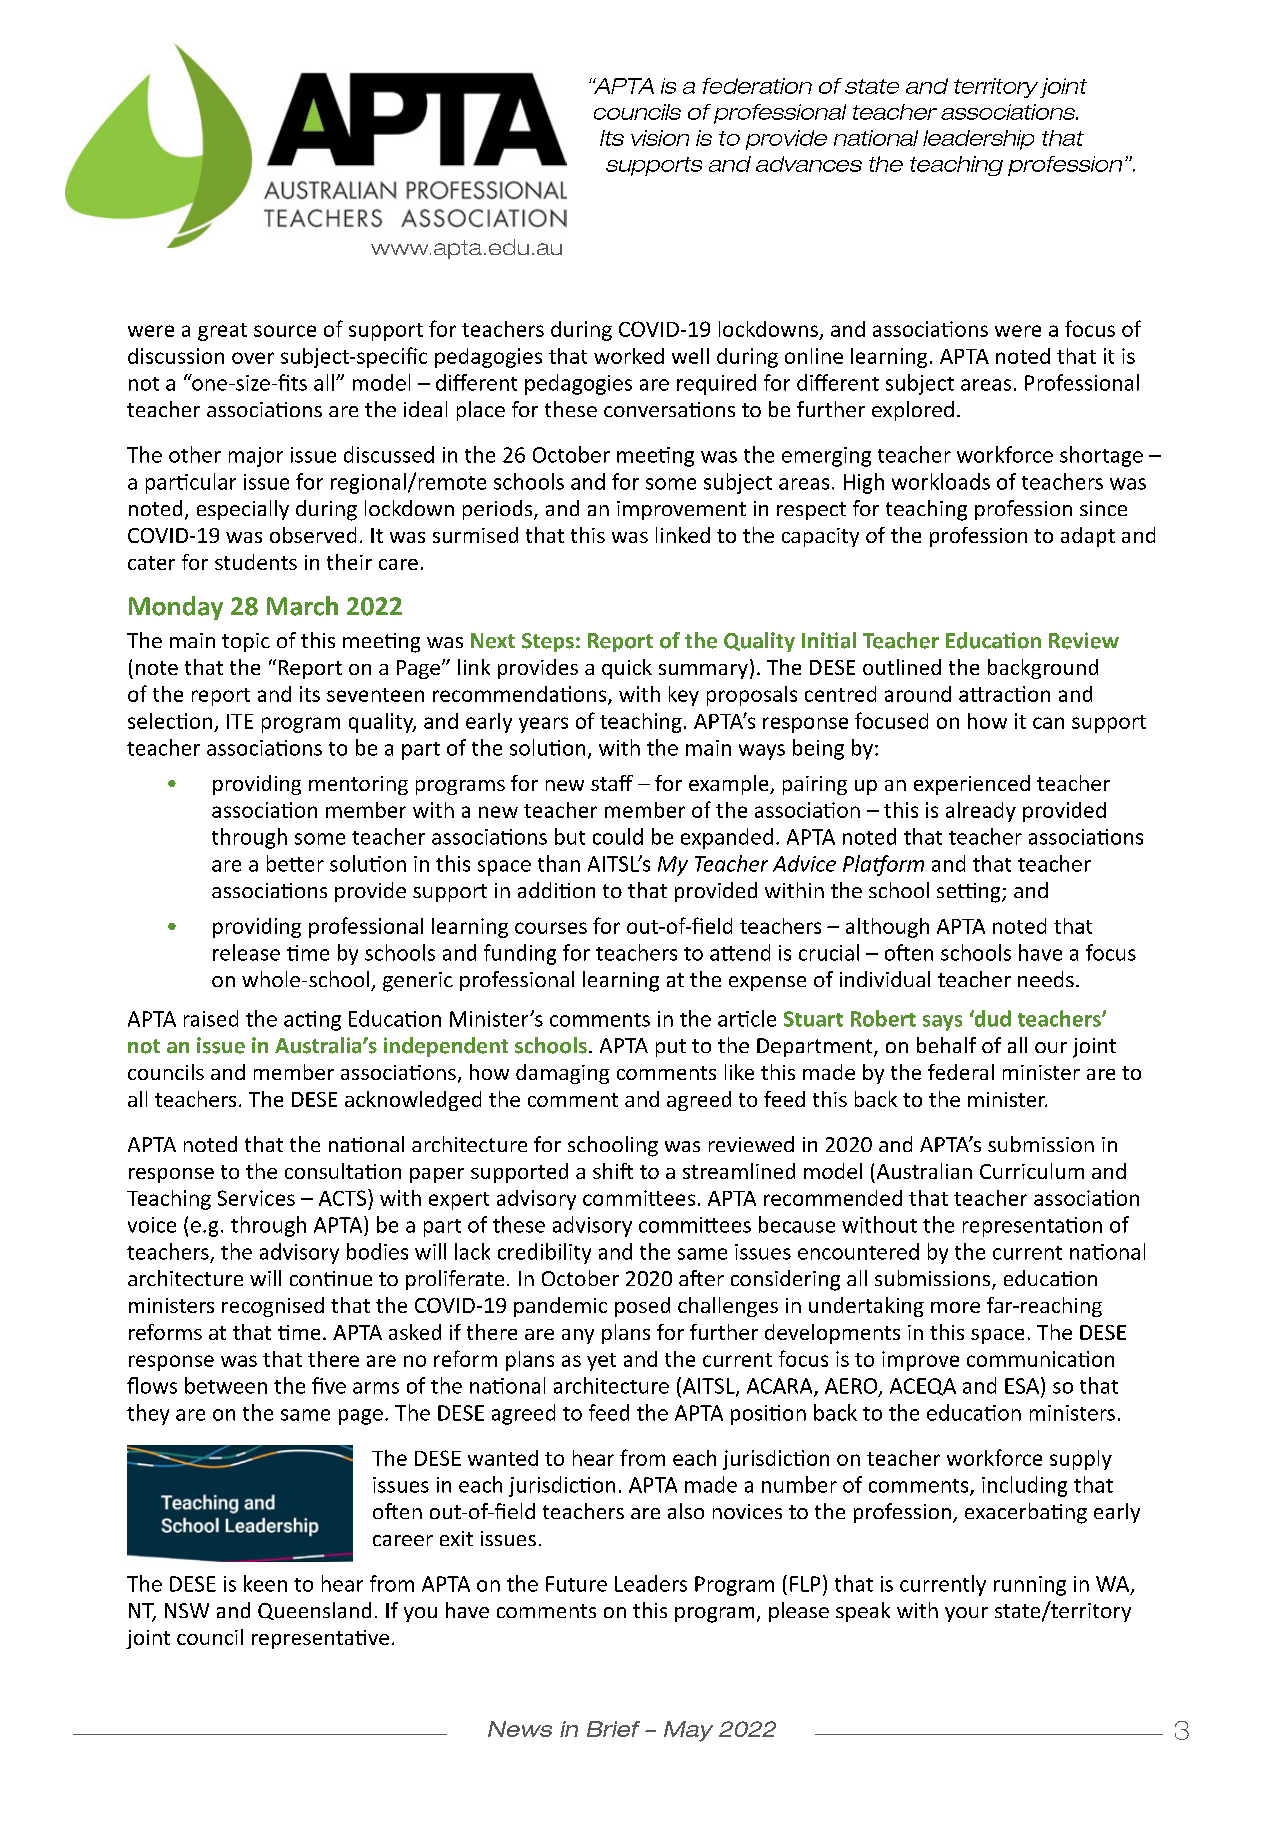 The height and width of the screenshot is (1822, 1288). Describe the element at coordinates (256, 457) in the screenshot. I see `major` at that location.
